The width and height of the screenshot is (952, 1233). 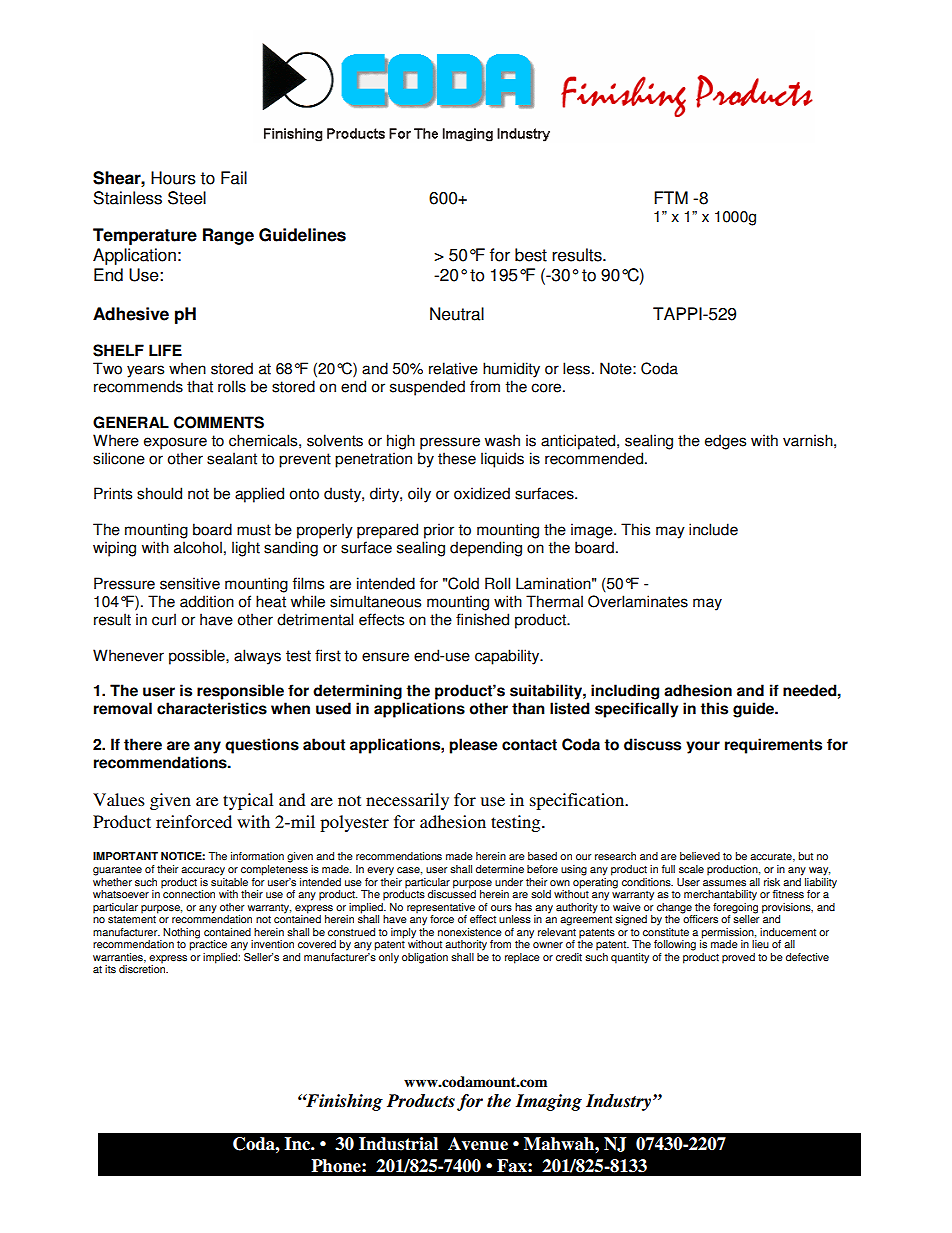 What do you see at coordinates (198, 657) in the screenshot?
I see `possible` at bounding box center [198, 657].
